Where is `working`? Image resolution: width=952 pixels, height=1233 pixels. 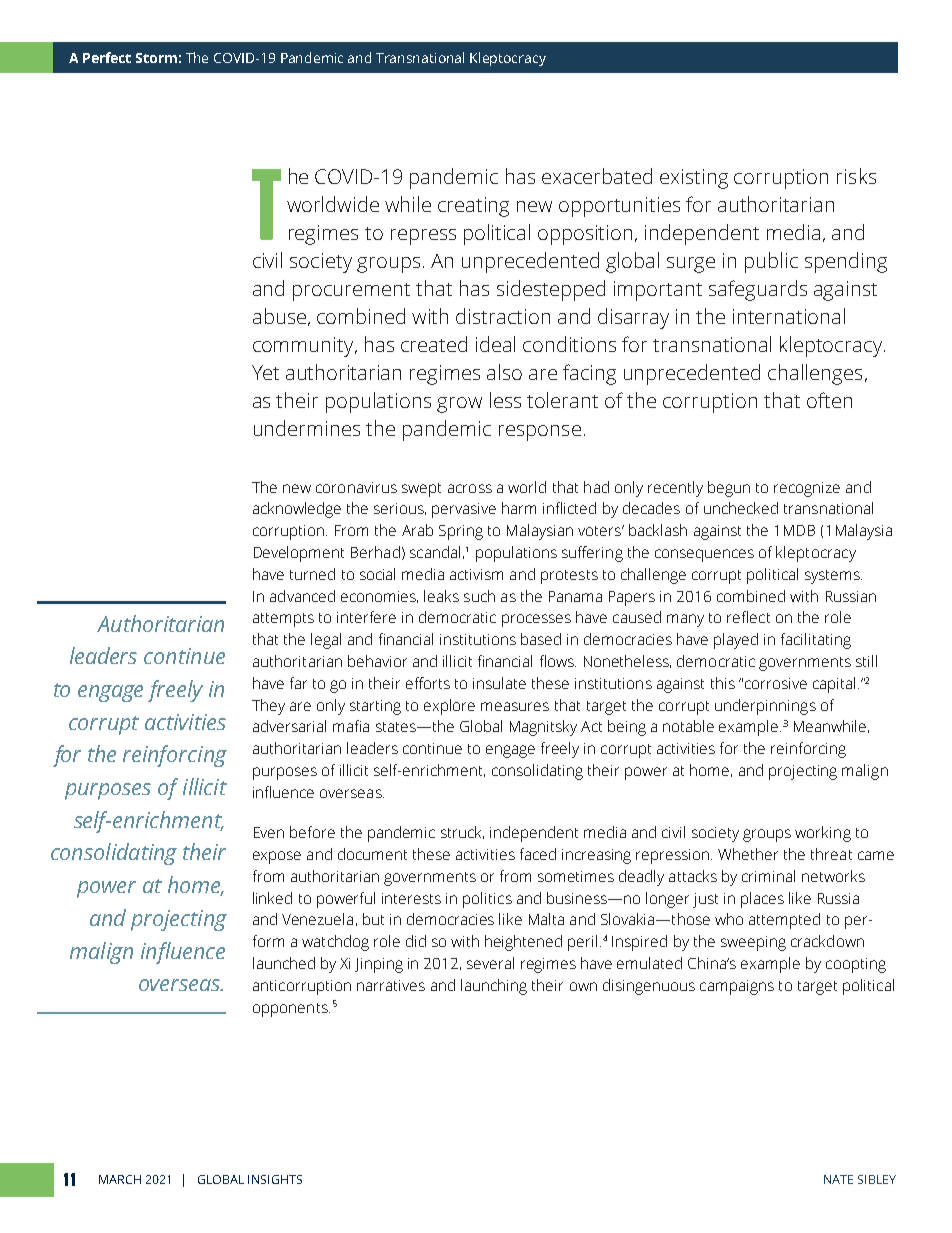 working is located at coordinates (823, 834).
